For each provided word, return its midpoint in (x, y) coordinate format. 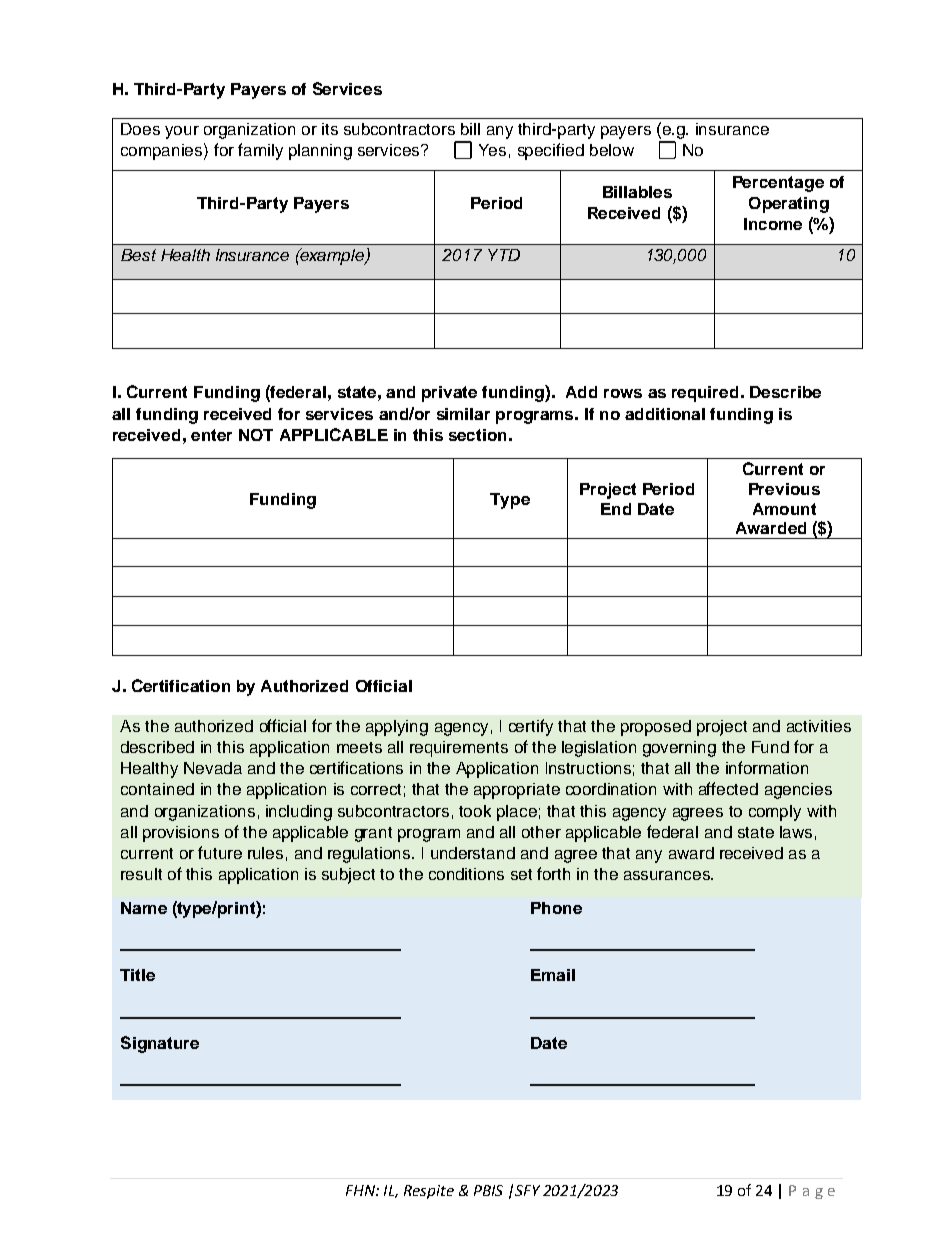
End (616, 509)
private (449, 394)
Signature (160, 1044)
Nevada (213, 768)
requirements (459, 749)
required (705, 394)
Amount (784, 509)
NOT (256, 435)
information (767, 767)
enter (211, 435)
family (260, 151)
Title (137, 975)
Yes (492, 150)
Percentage (778, 184)
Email (553, 975)
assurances (668, 875)
